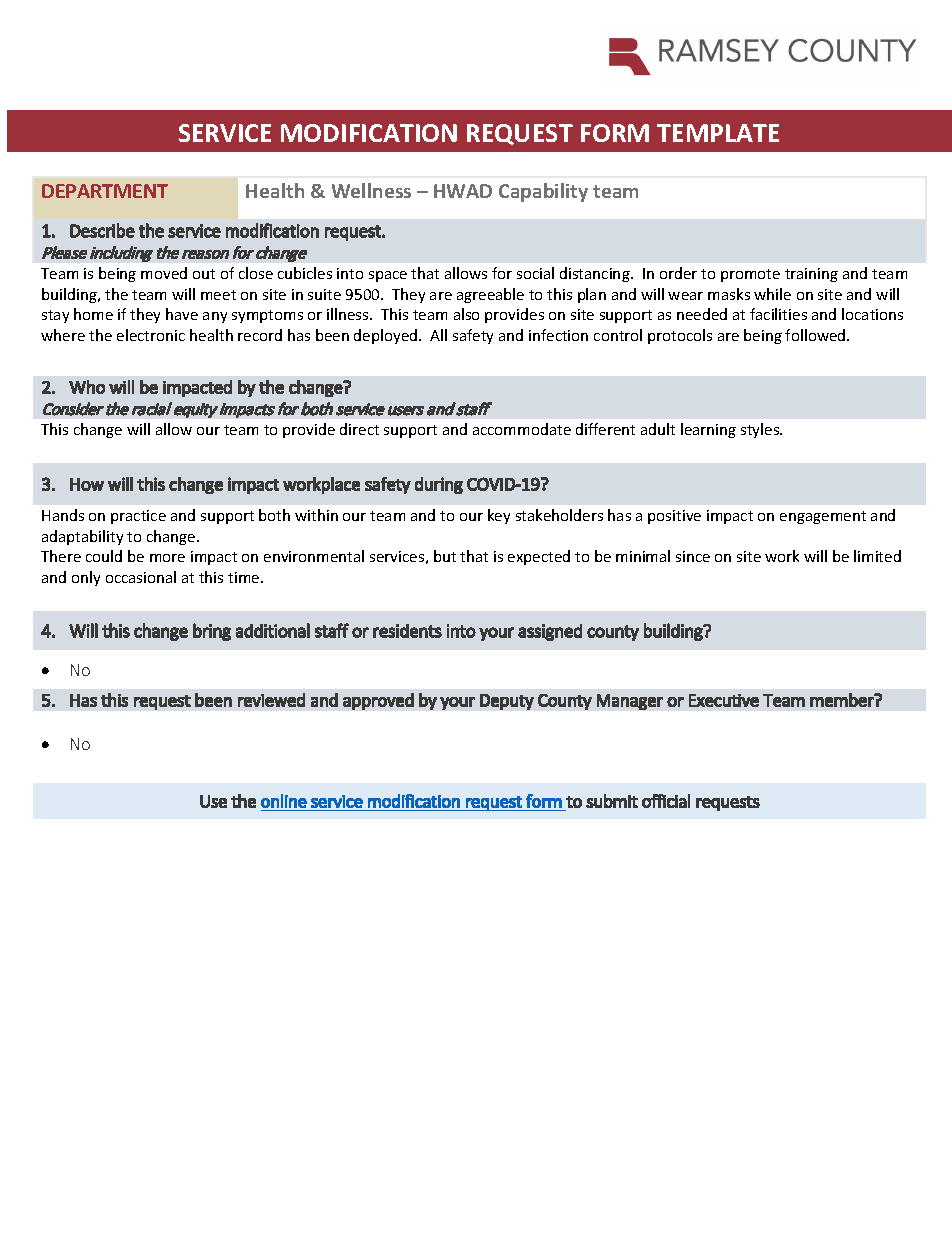 The width and height of the document is (952, 1233). I want to click on DEPARTMENT, so click(105, 191).
